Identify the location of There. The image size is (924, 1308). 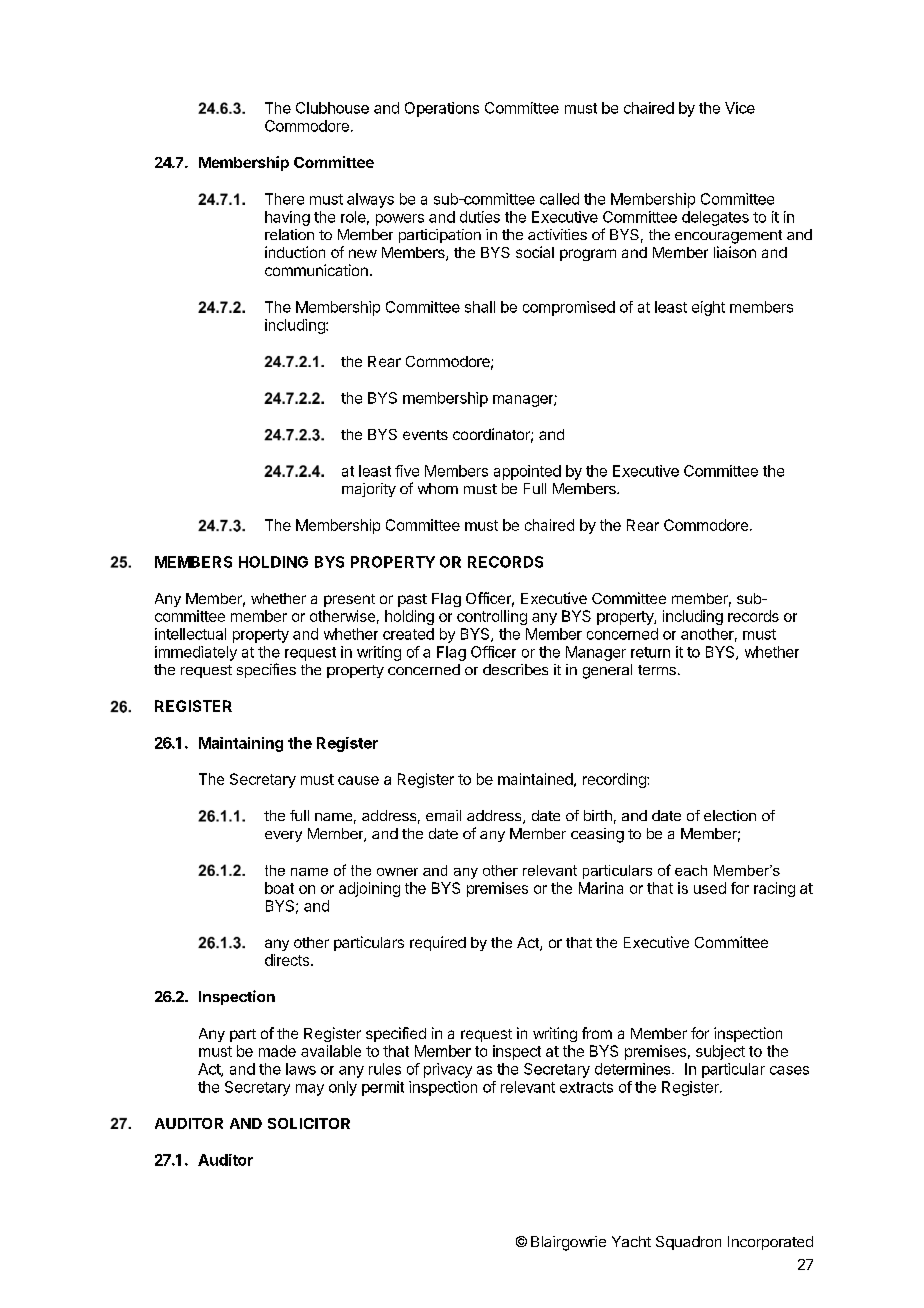
(284, 199).
